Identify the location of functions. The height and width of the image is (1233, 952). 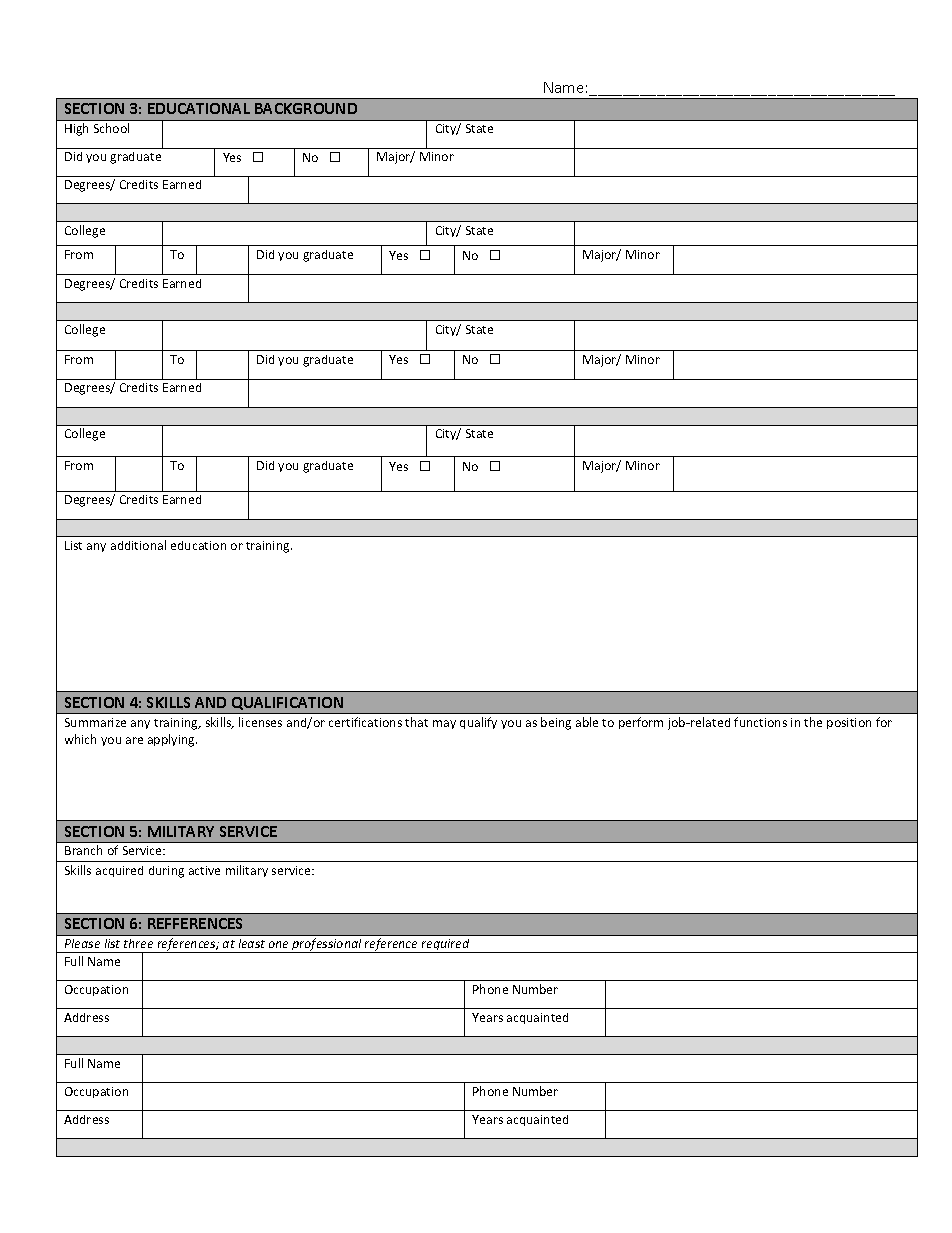
(760, 722).
